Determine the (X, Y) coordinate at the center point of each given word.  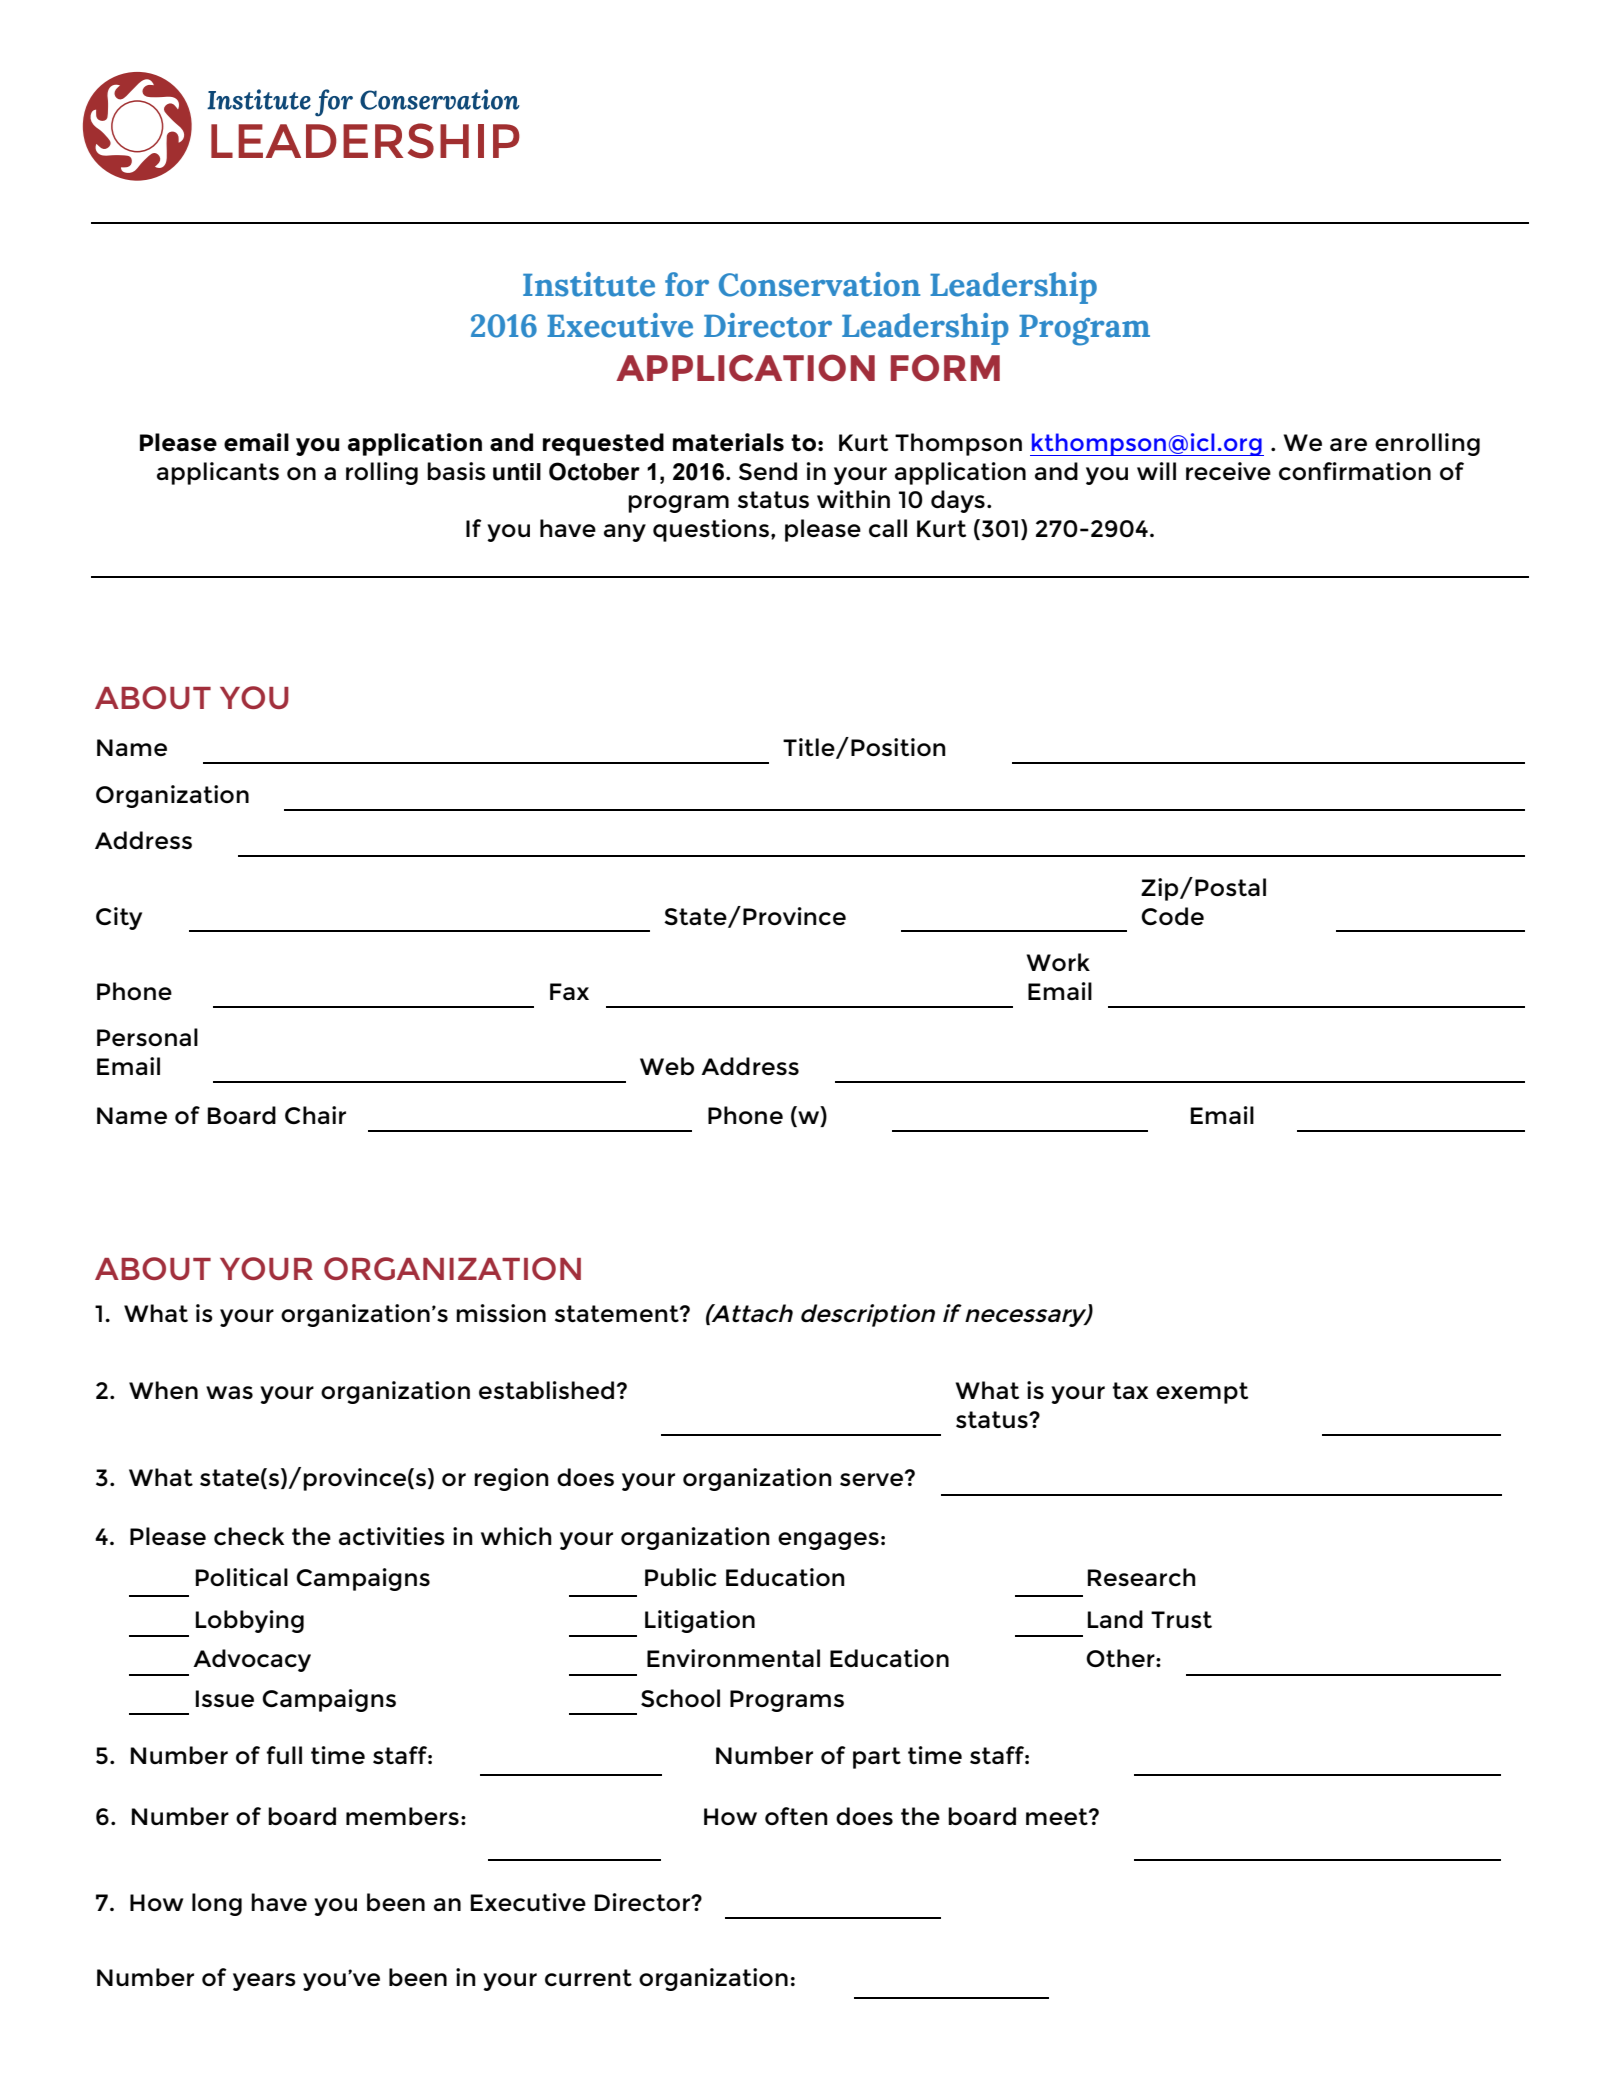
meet (1058, 1816)
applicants (218, 473)
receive (1228, 471)
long (217, 1904)
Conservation (819, 284)
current (588, 1977)
